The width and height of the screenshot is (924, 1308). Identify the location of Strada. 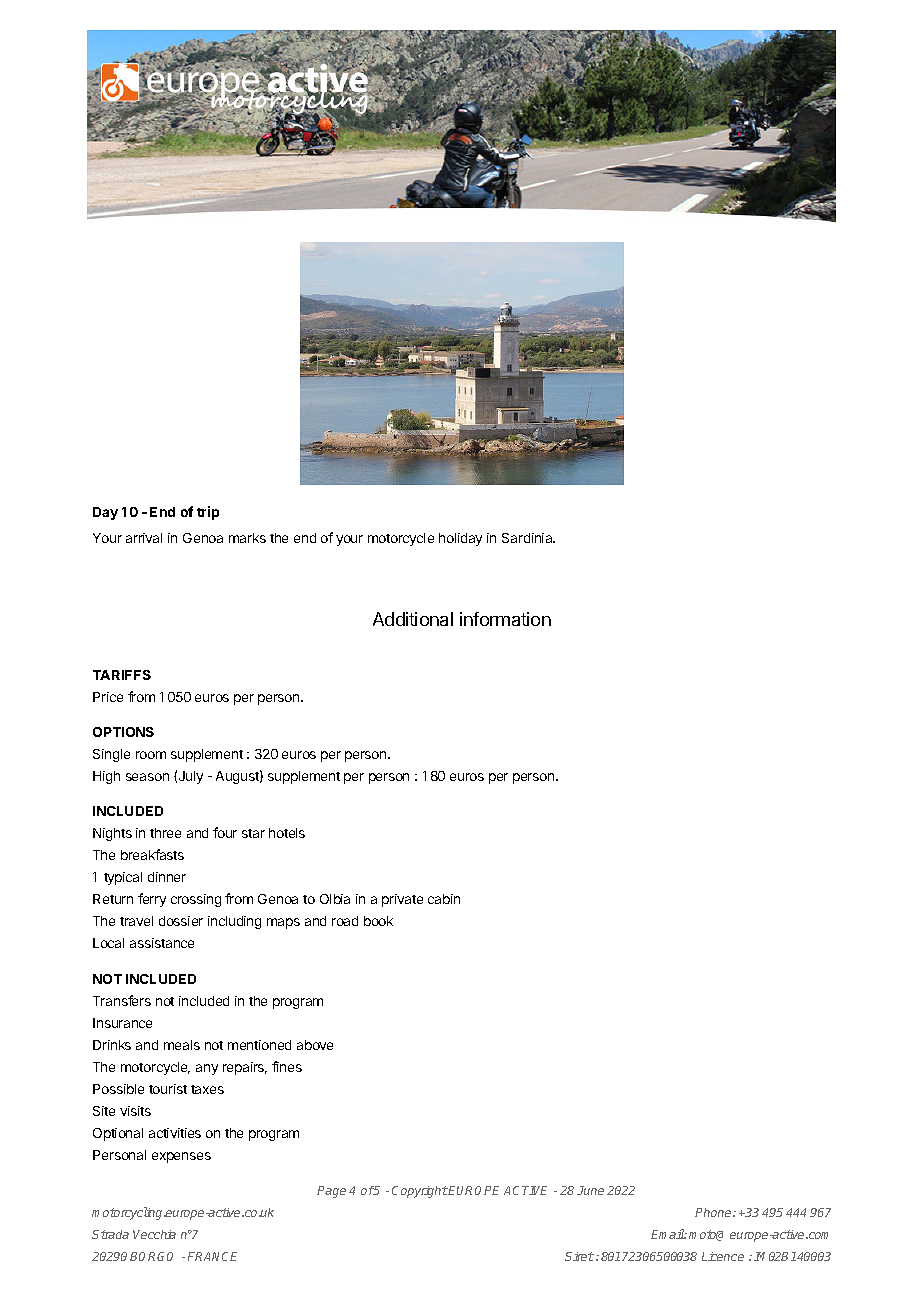
(110, 1234).
